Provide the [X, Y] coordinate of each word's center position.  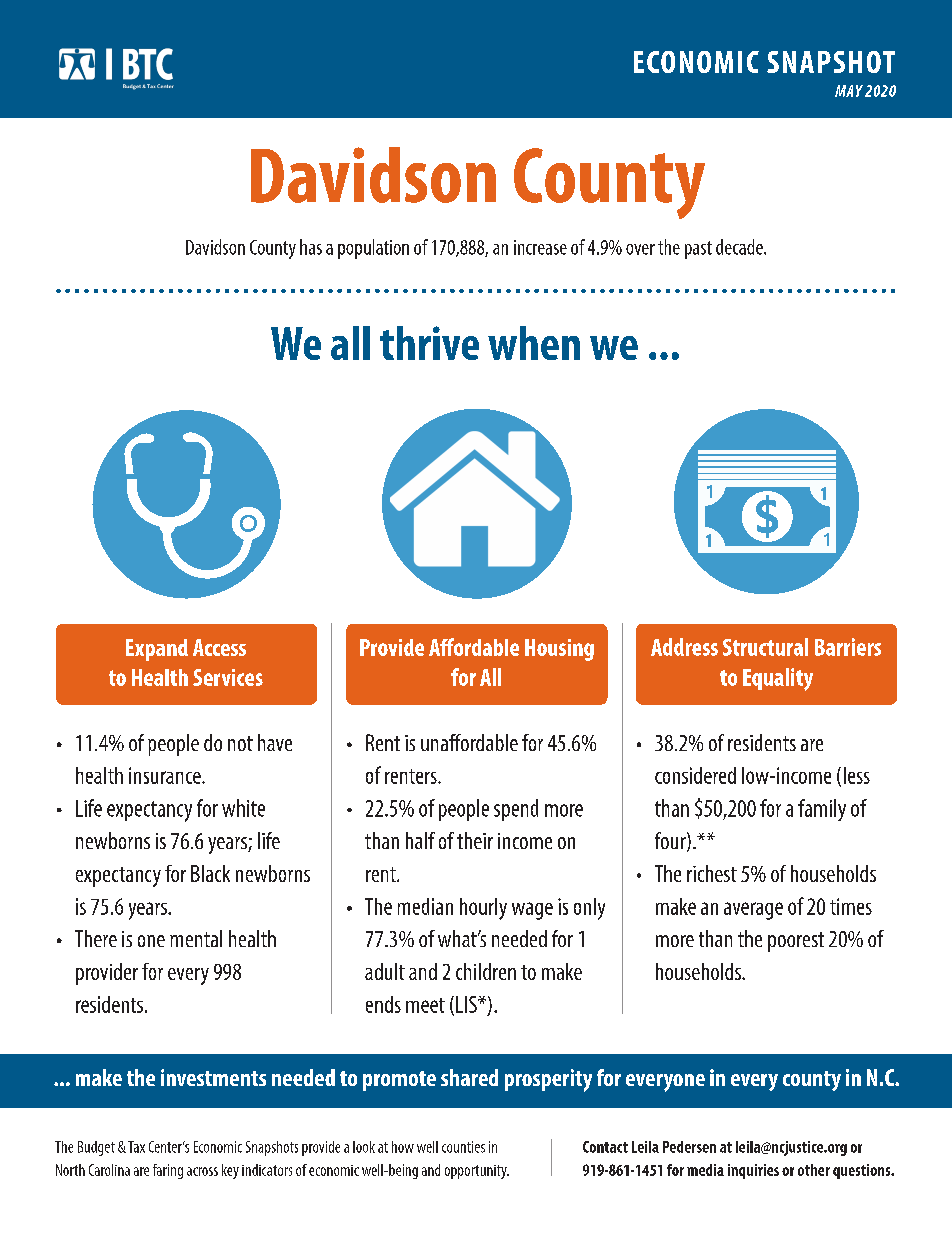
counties [463, 1147]
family [822, 810]
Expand [157, 650]
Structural [765, 647]
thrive [429, 343]
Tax [136, 1147]
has [311, 247]
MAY [849, 91]
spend [516, 810]
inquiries [753, 1171]
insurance [166, 775]
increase [540, 247]
